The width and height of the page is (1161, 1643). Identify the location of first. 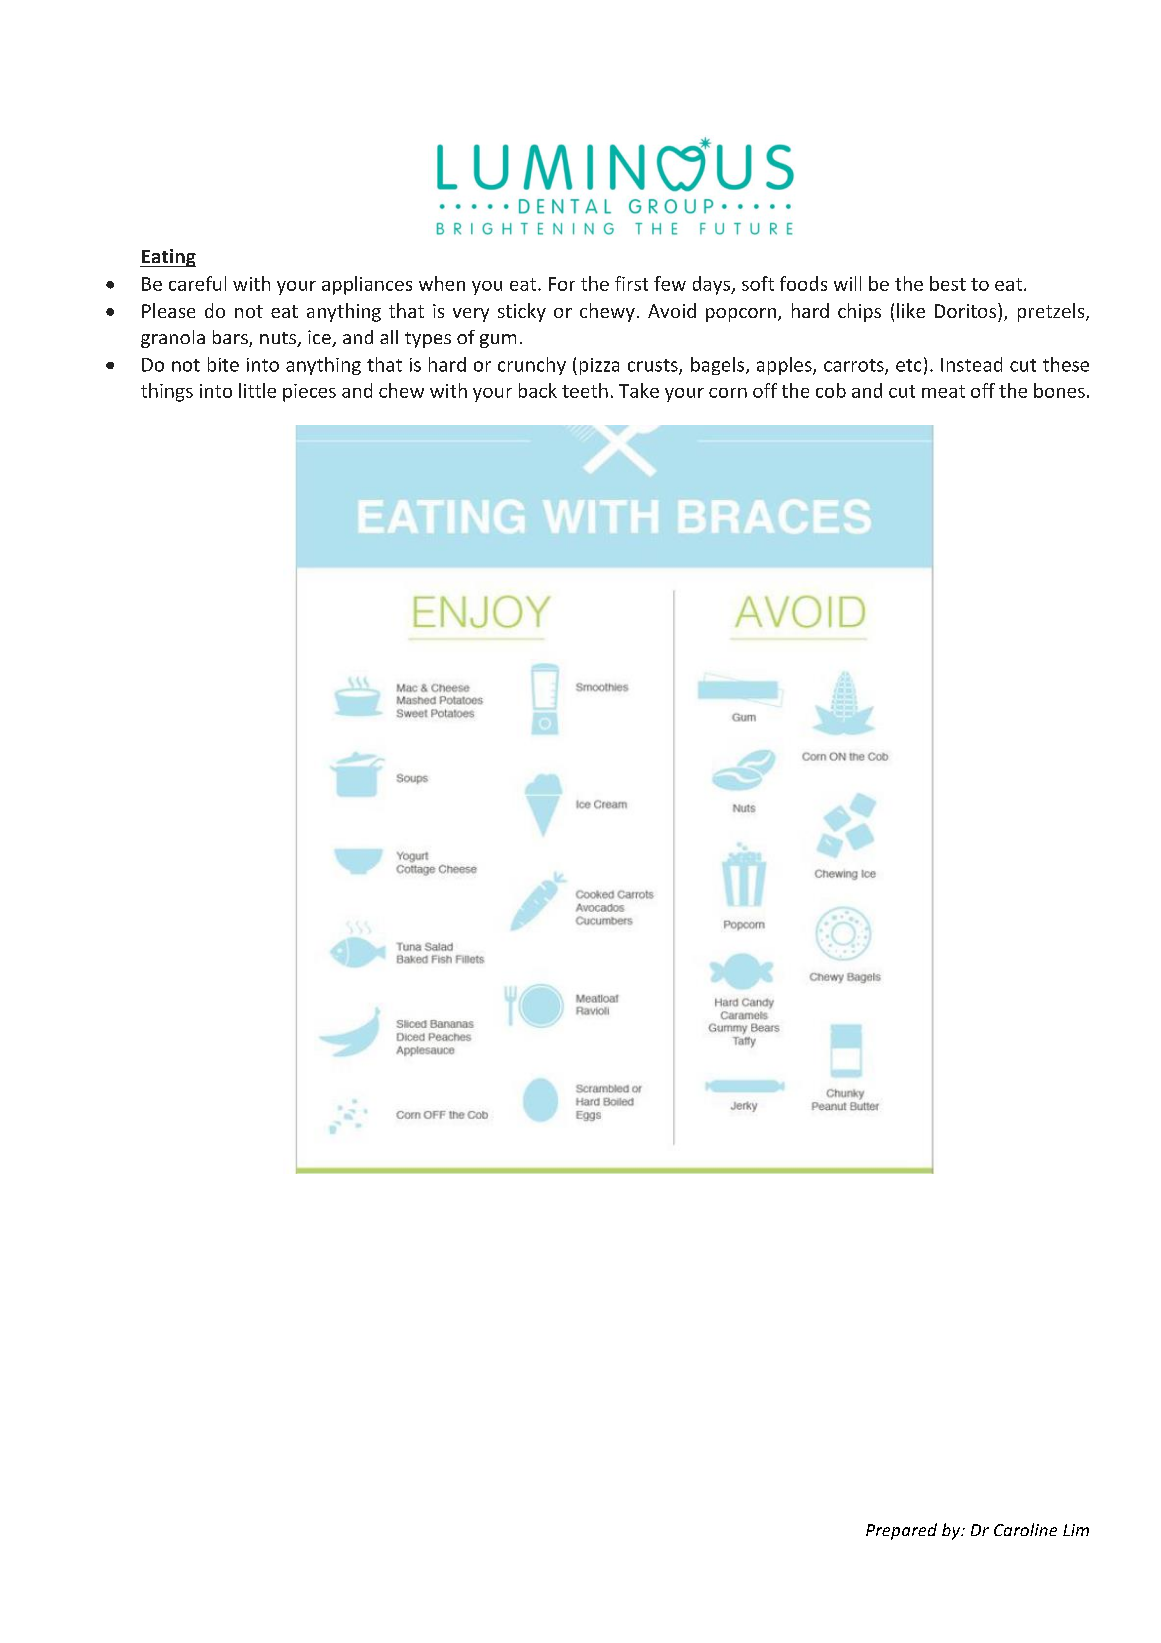
(631, 283).
